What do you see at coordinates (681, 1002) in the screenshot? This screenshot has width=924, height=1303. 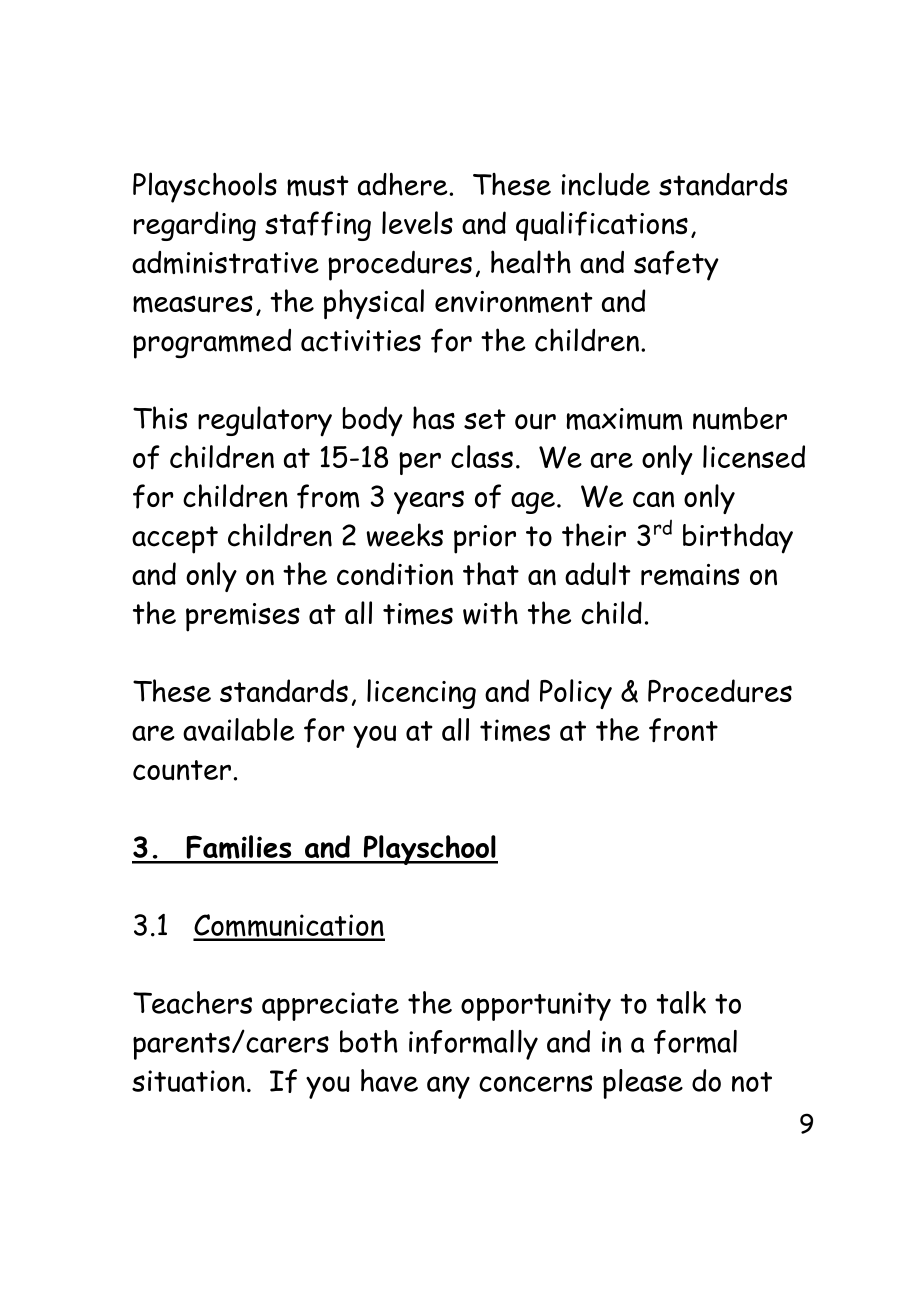 I see `talk` at bounding box center [681, 1002].
